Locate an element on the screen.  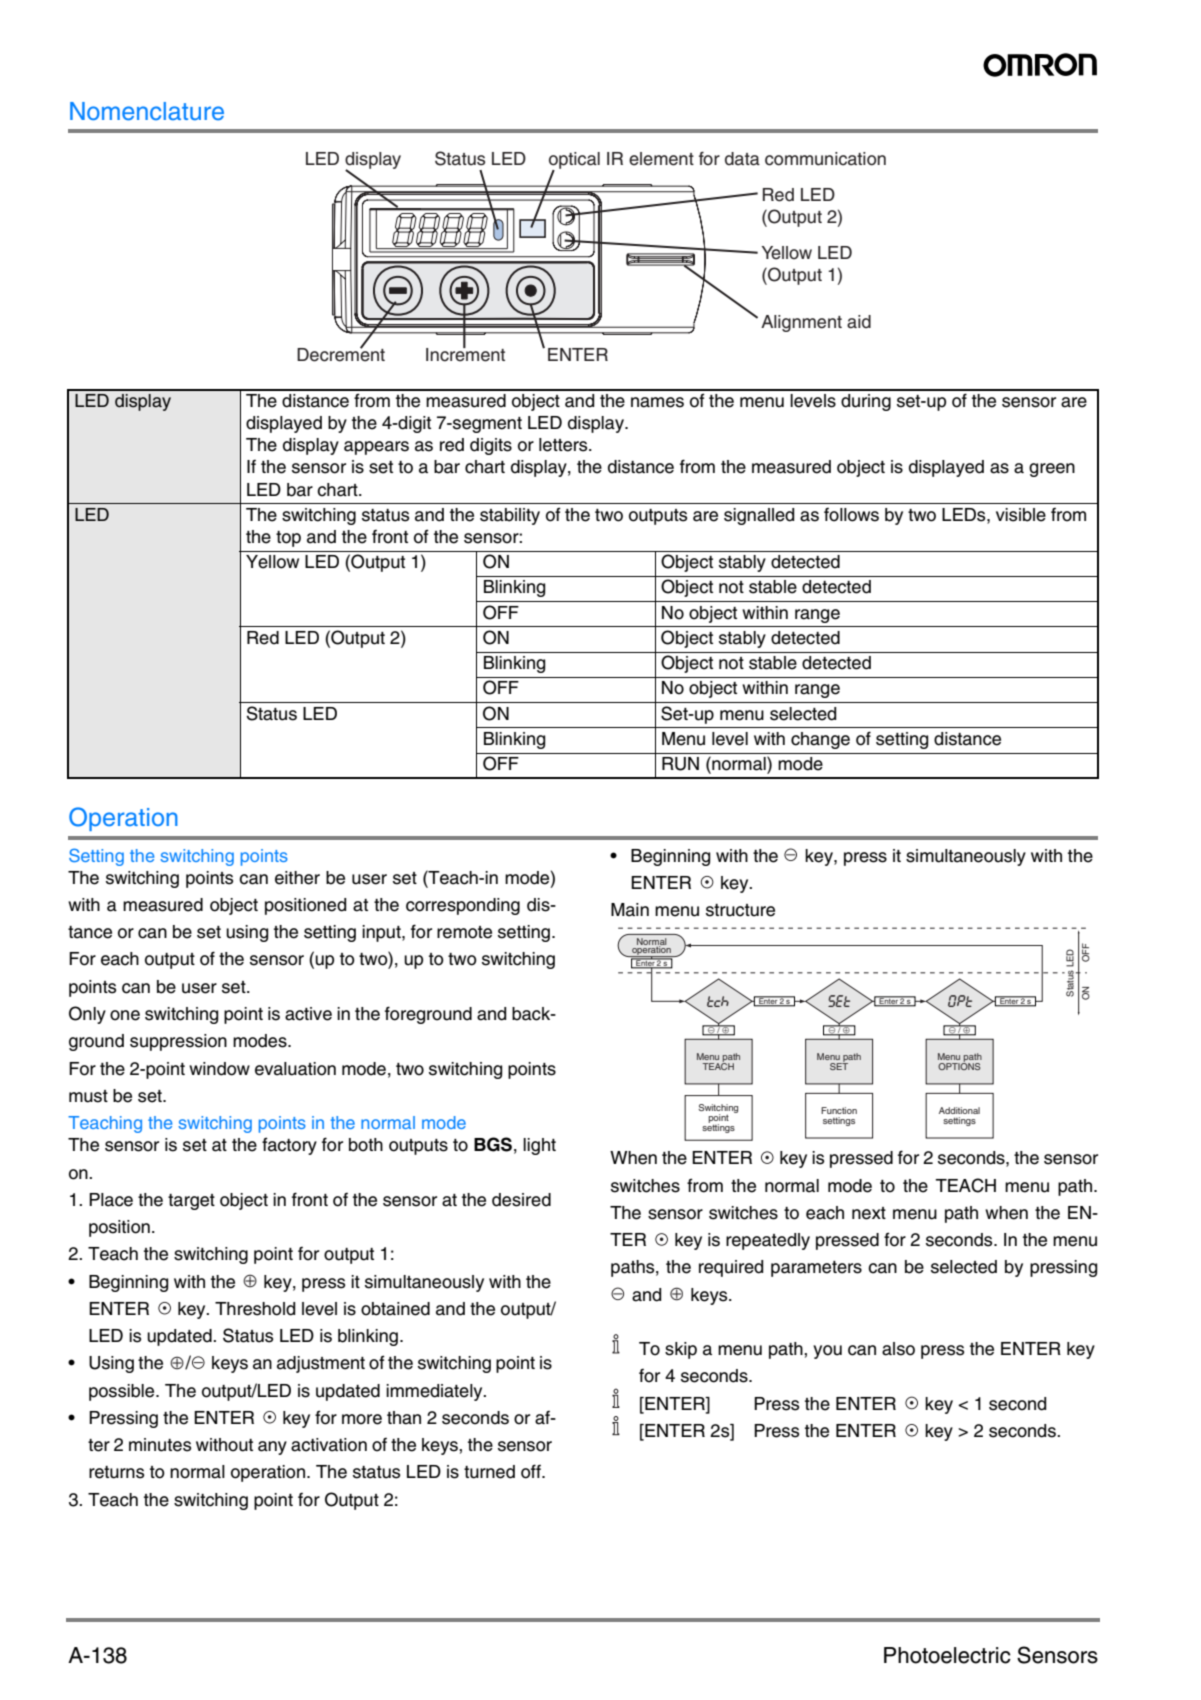
turned is located at coordinates (489, 1472).
